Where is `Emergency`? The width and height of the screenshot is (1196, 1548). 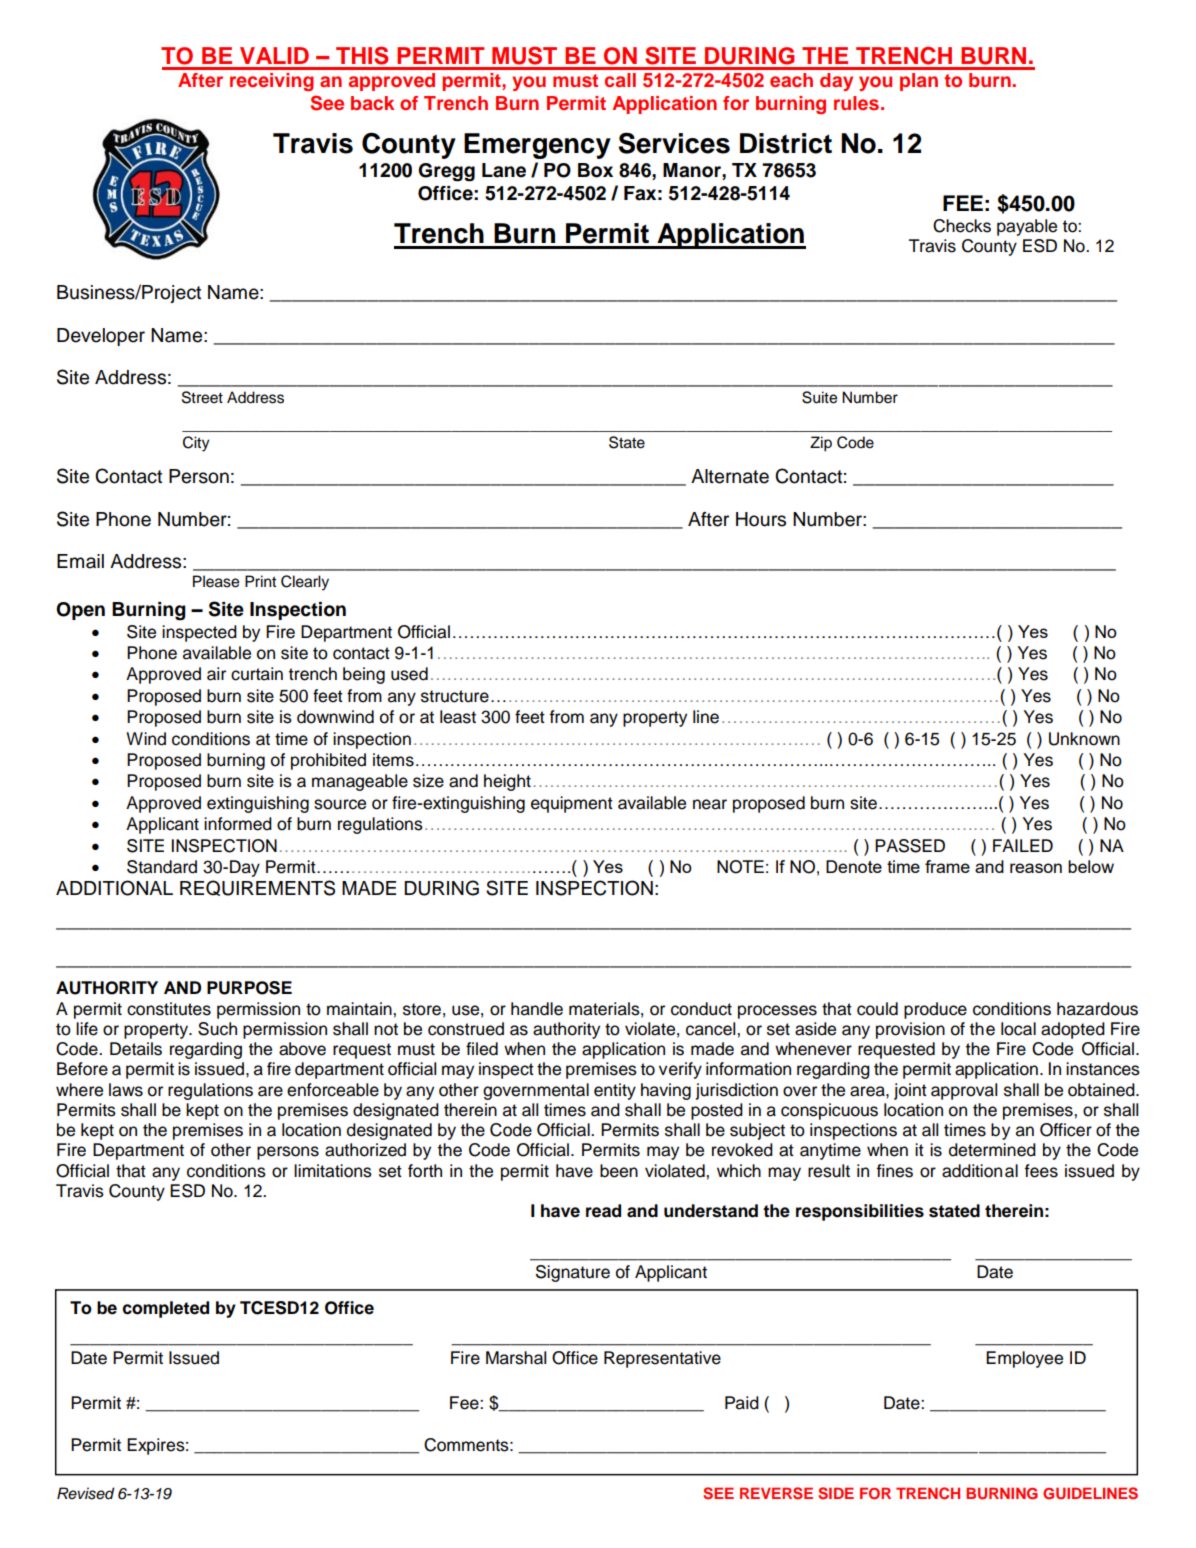 Emergency is located at coordinates (537, 146).
